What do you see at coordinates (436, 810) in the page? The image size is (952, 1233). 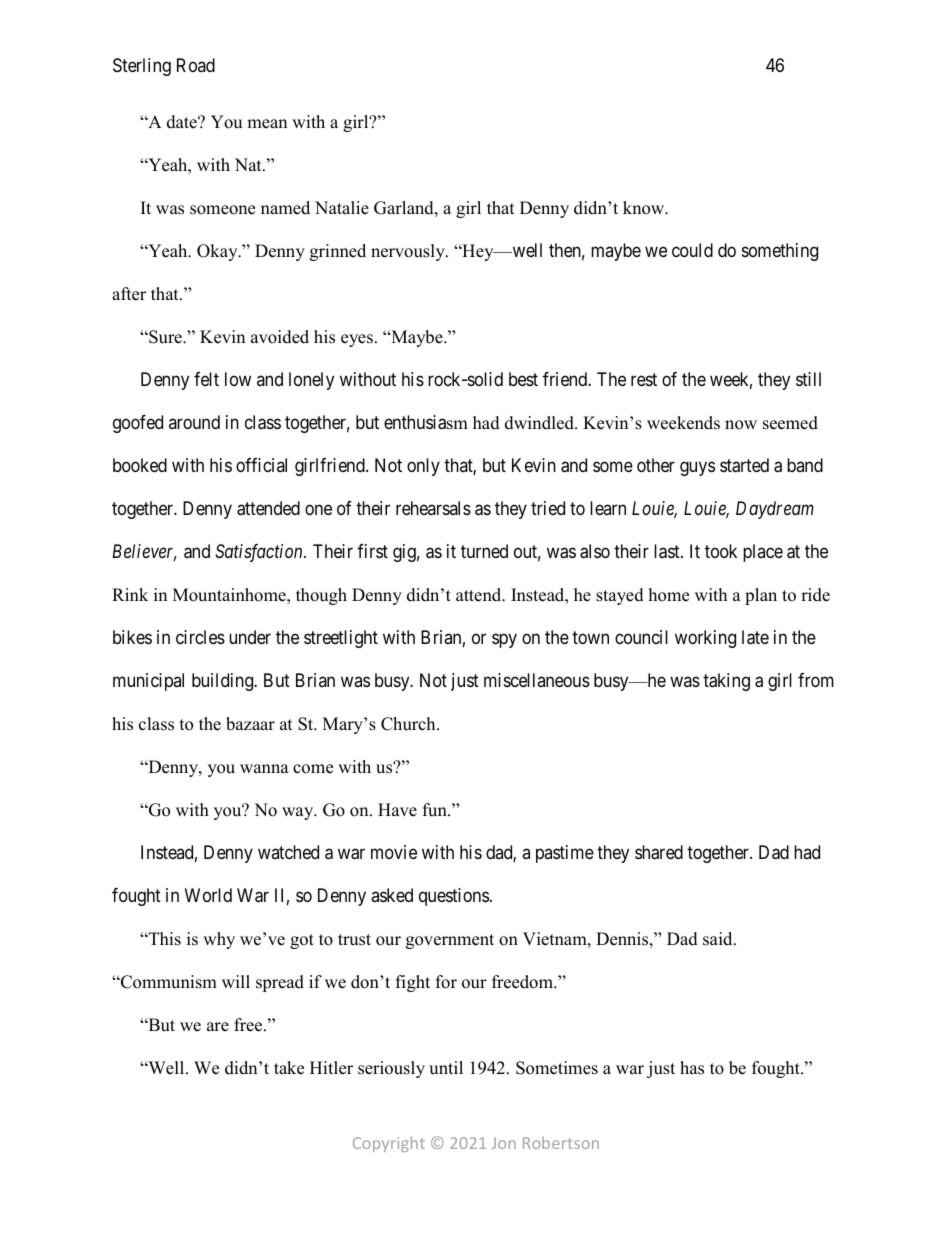 I see `fun` at bounding box center [436, 810].
